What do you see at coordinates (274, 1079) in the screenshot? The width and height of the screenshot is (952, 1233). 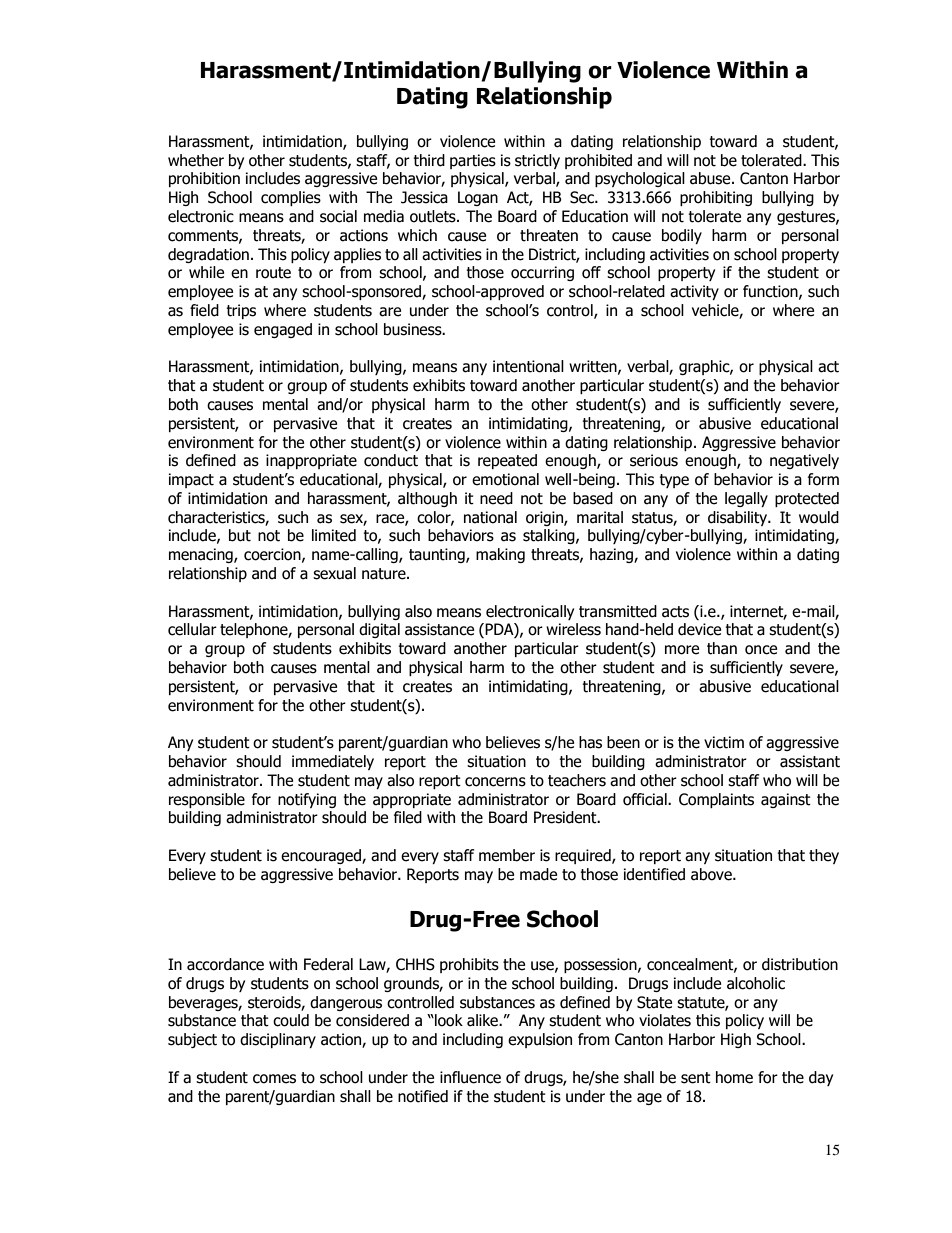 I see `comes` at bounding box center [274, 1079].
